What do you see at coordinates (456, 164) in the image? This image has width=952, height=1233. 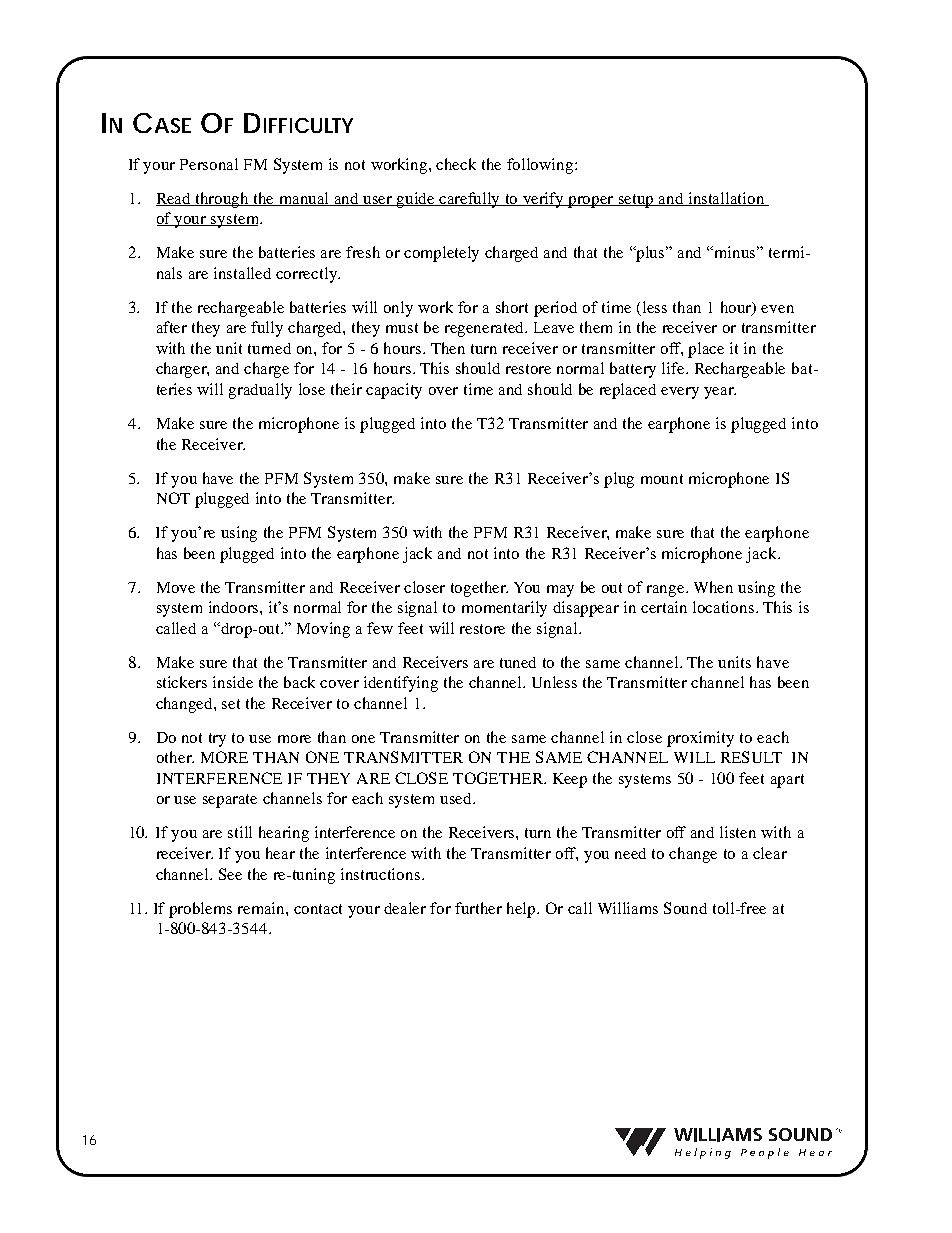 I see `check` at bounding box center [456, 164].
